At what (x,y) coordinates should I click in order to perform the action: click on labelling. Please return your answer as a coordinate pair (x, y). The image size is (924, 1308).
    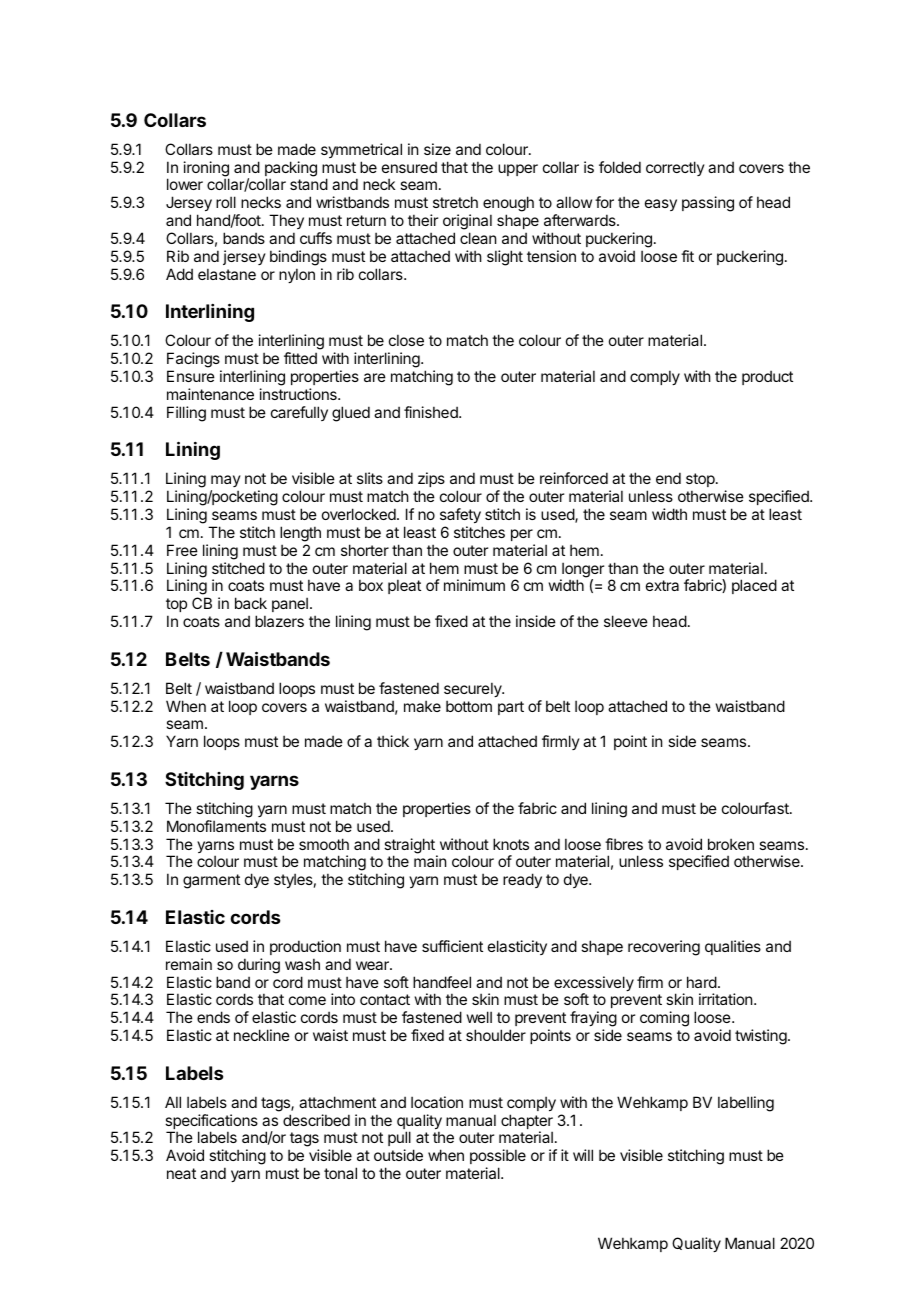
    Looking at the image, I should click on (746, 1104).
